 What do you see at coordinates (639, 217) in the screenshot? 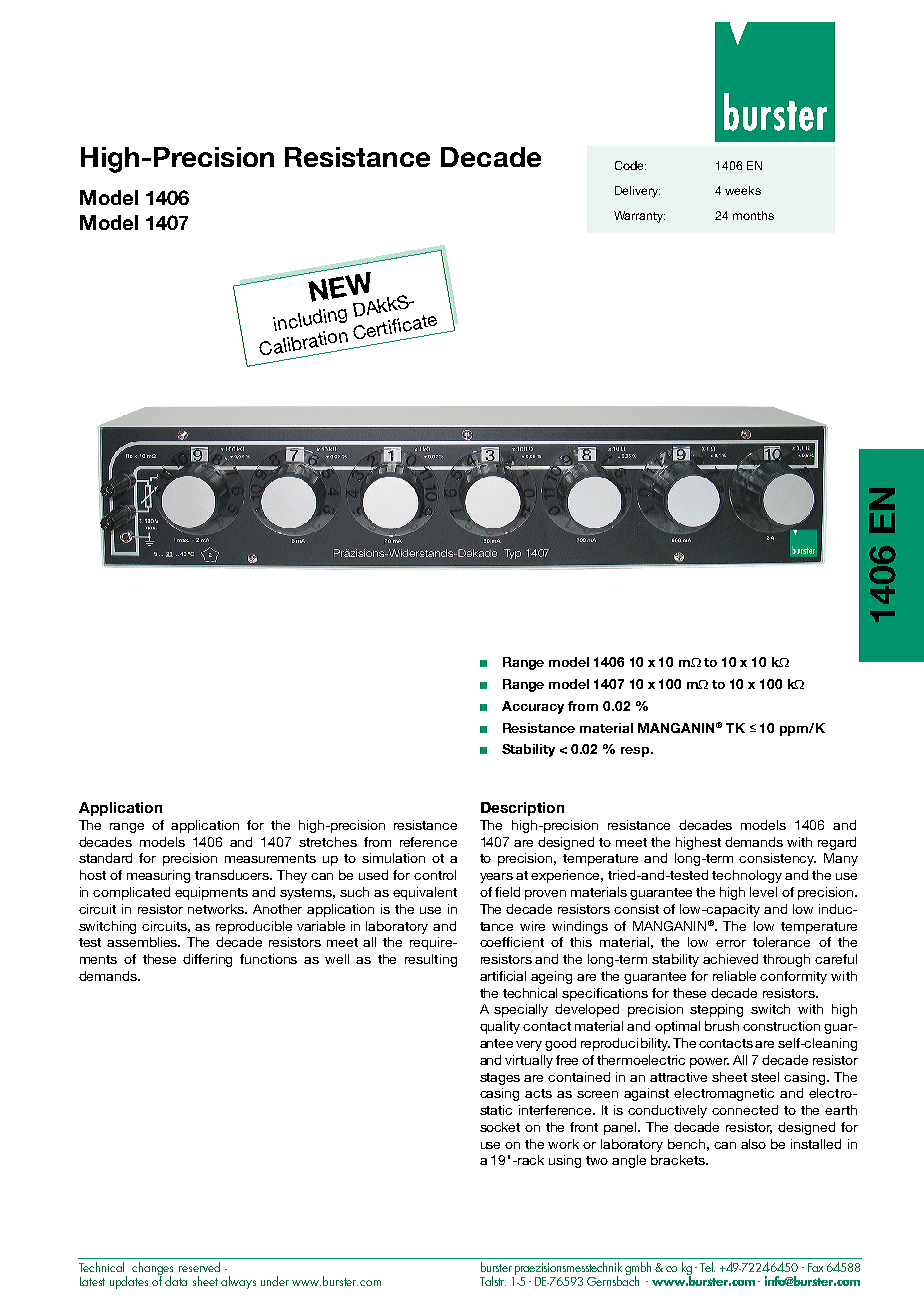
I see `Warranty` at bounding box center [639, 217].
